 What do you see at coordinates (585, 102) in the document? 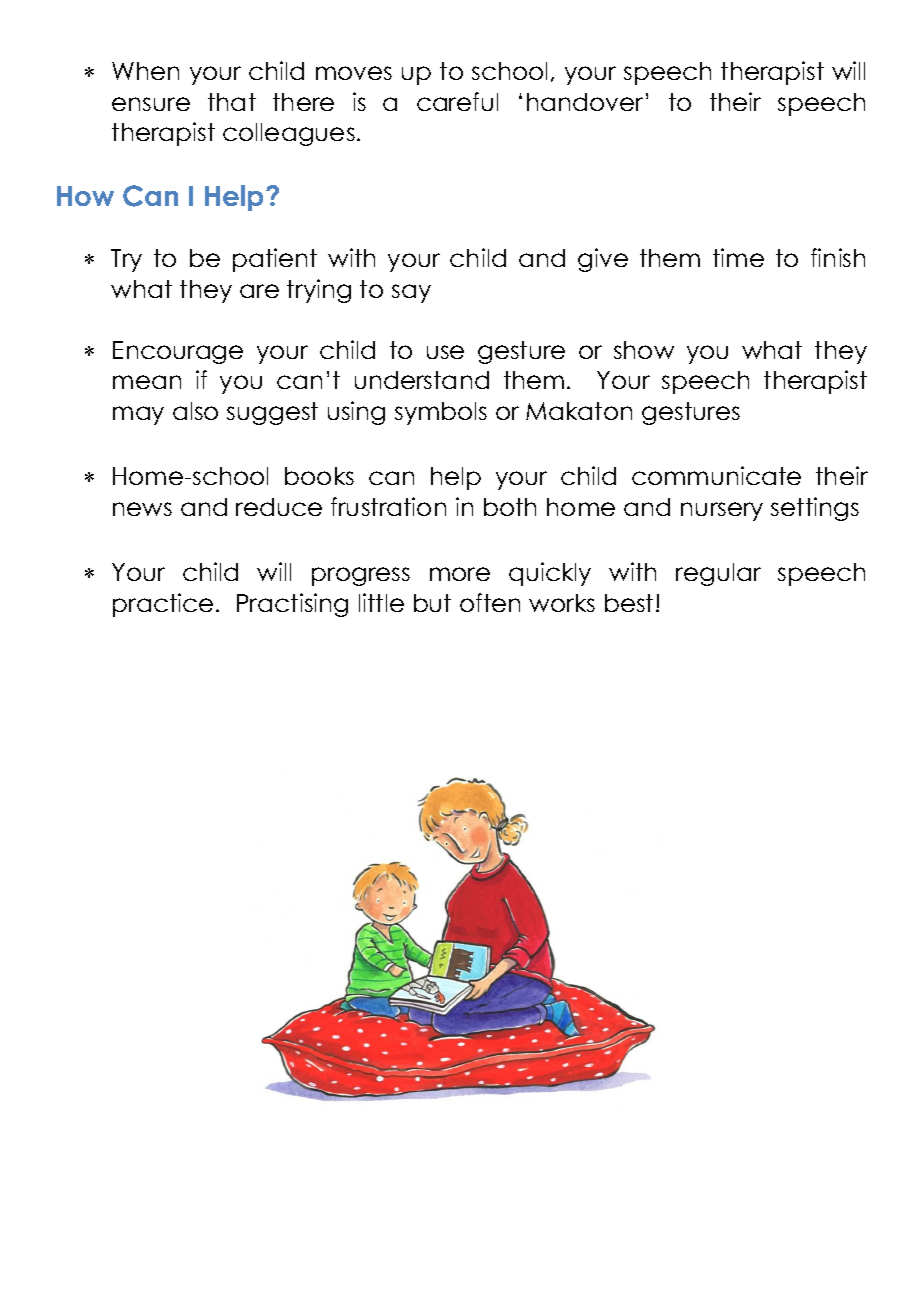
I see `handover` at bounding box center [585, 102].
